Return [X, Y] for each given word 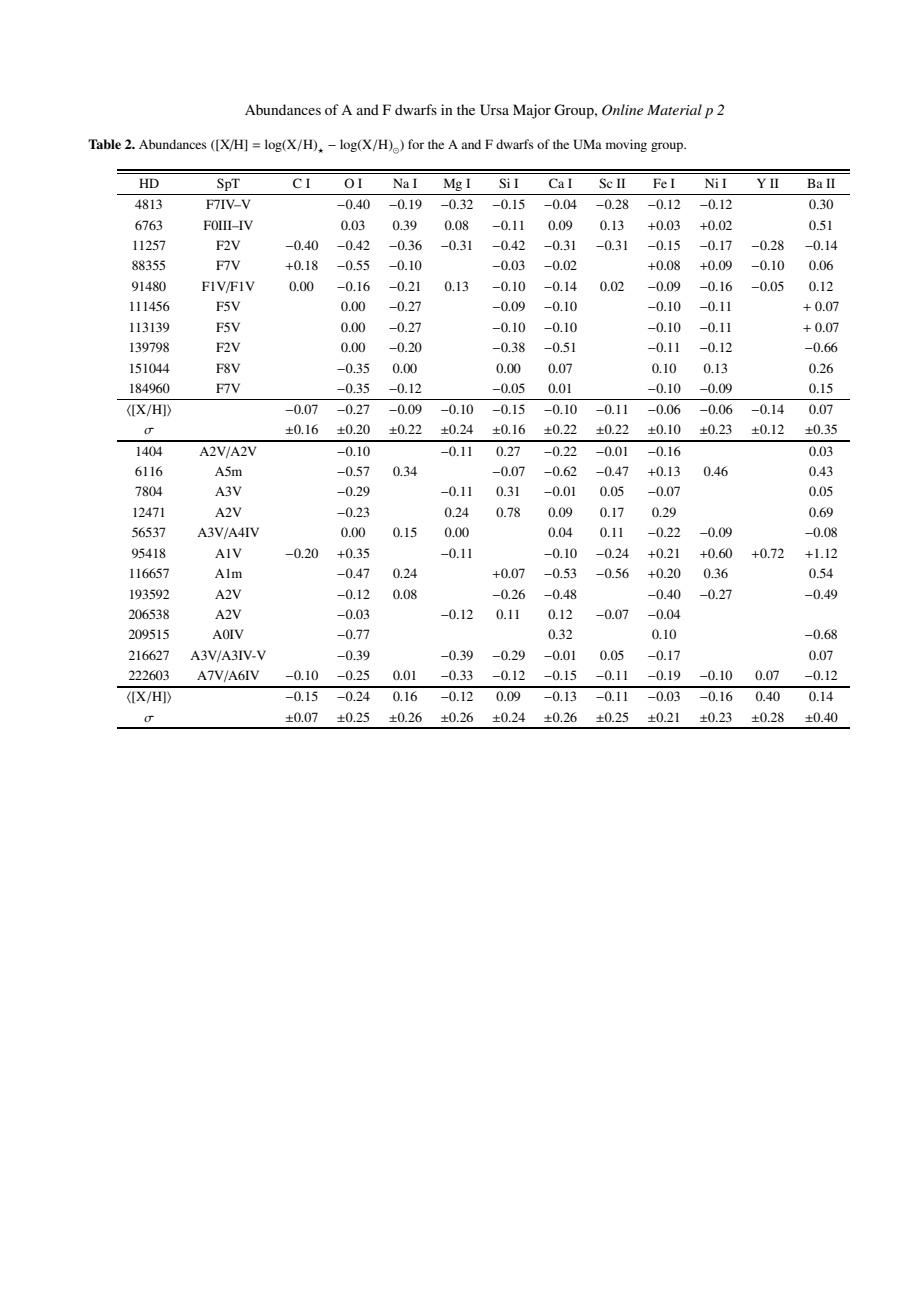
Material [674, 109]
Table [104, 144]
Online [622, 110]
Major [532, 111]
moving [626, 145]
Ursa [494, 110]
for [416, 144]
